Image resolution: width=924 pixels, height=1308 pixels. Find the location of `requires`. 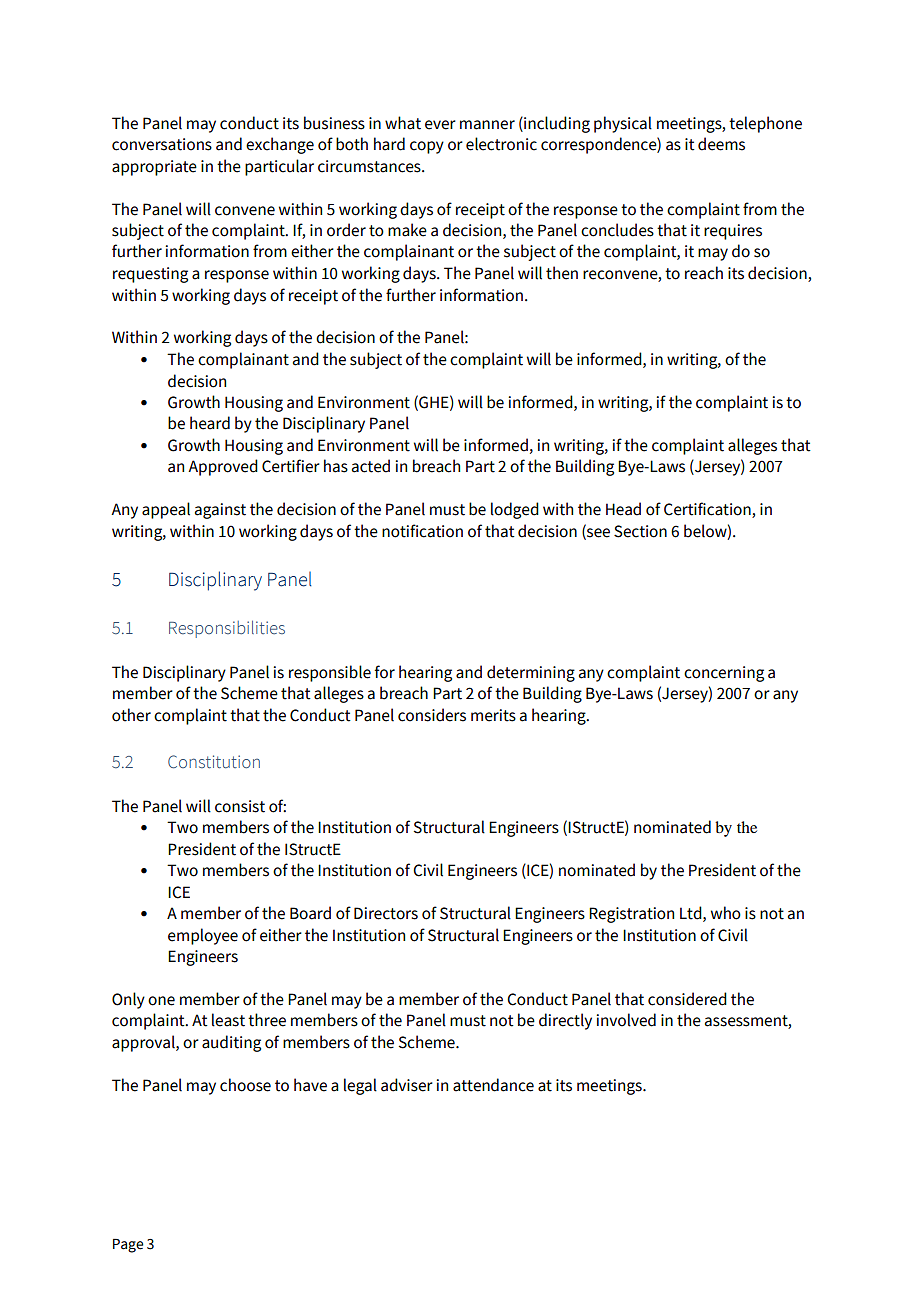

requires is located at coordinates (733, 232).
